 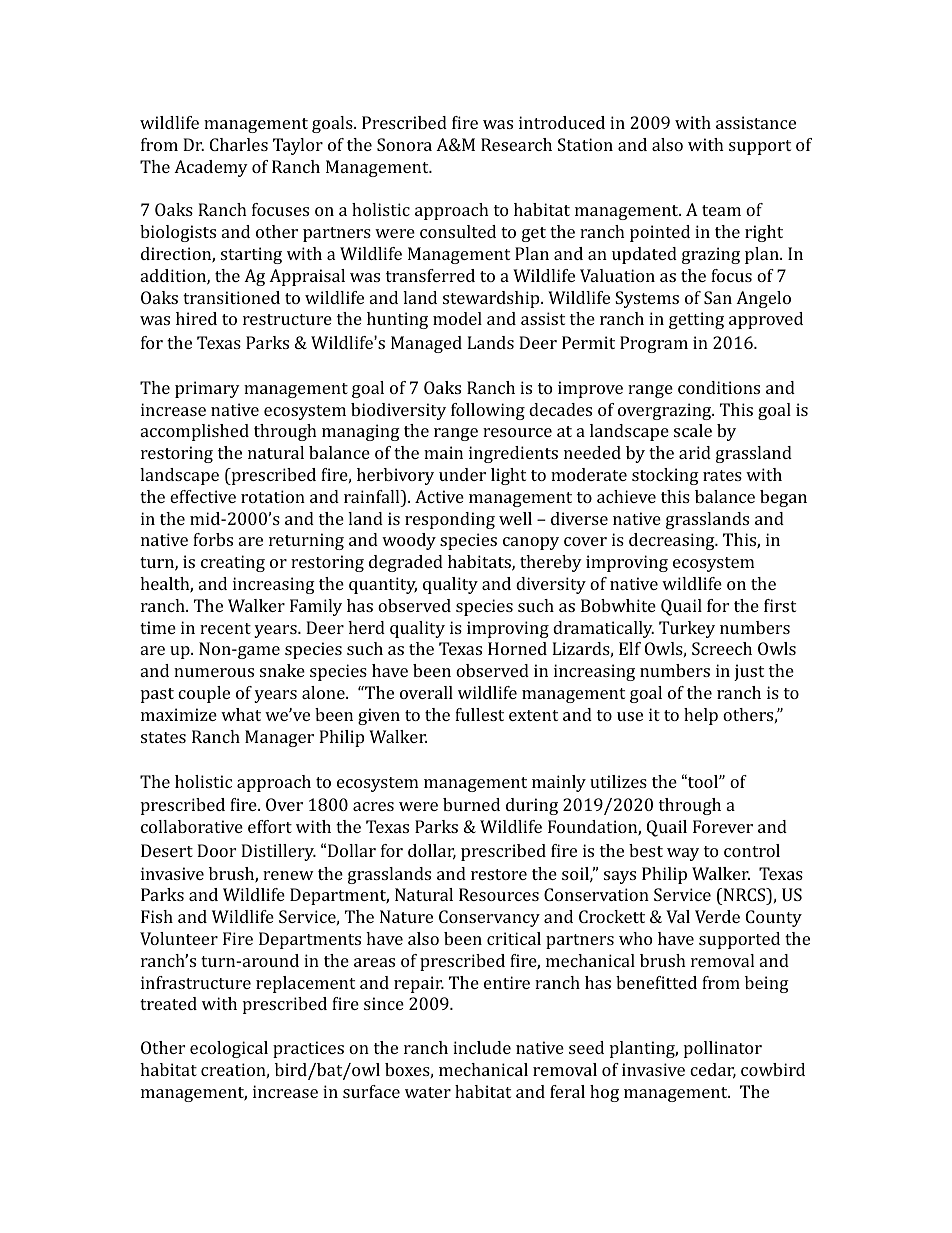 What do you see at coordinates (488, 411) in the page?
I see `following` at bounding box center [488, 411].
